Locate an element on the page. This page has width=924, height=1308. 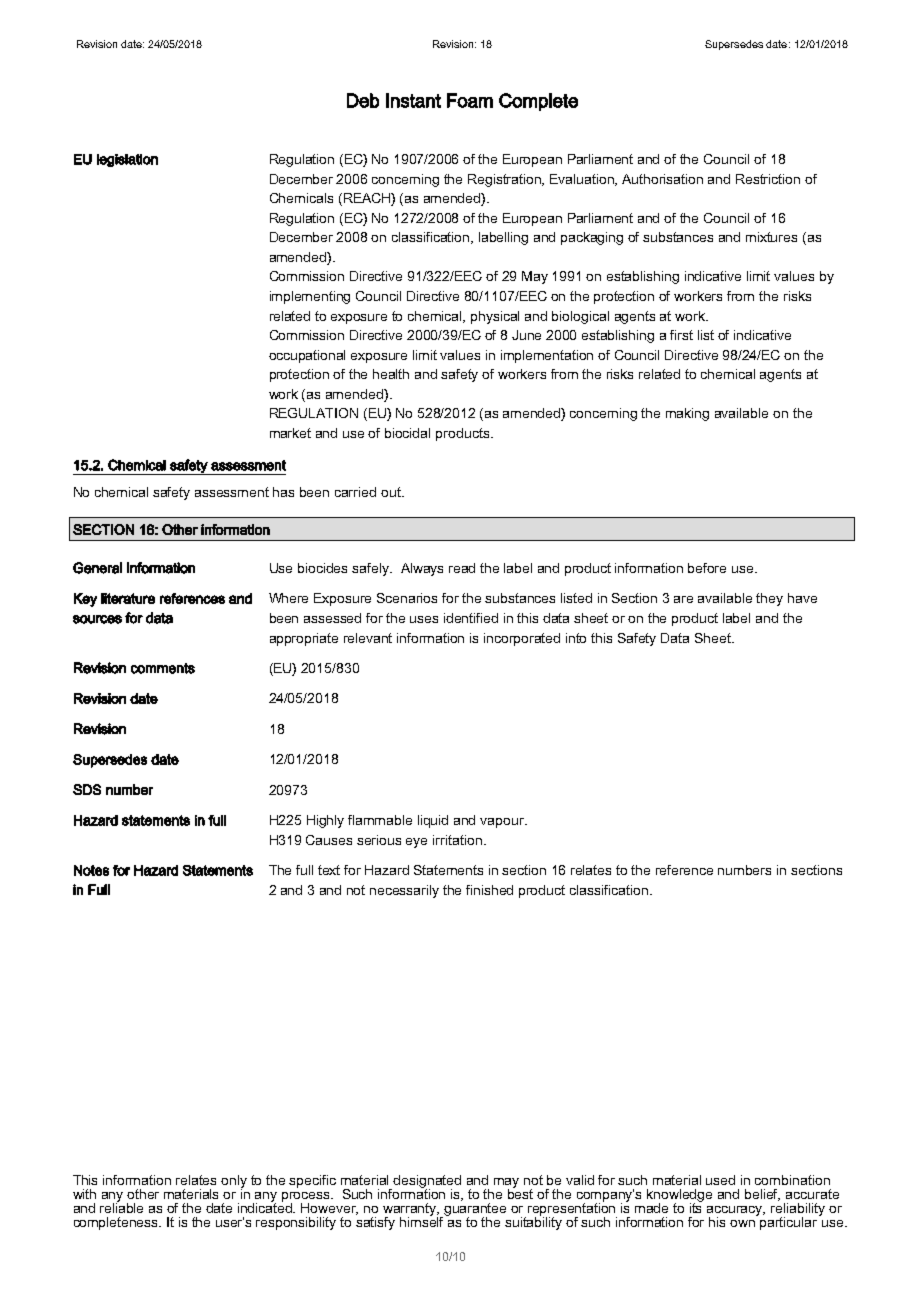
are is located at coordinates (683, 599).
